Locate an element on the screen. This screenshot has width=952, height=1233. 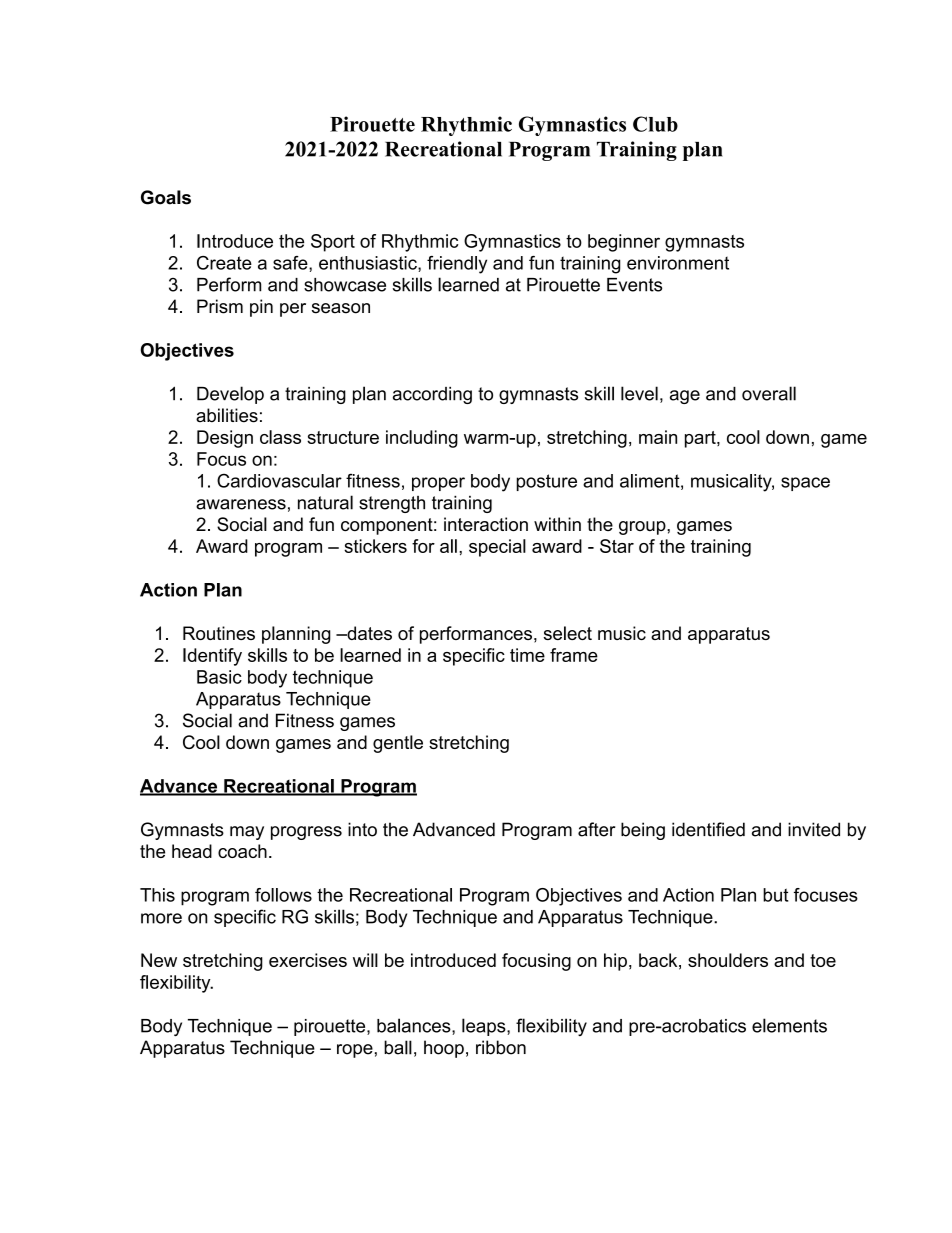
special is located at coordinates (497, 548).
